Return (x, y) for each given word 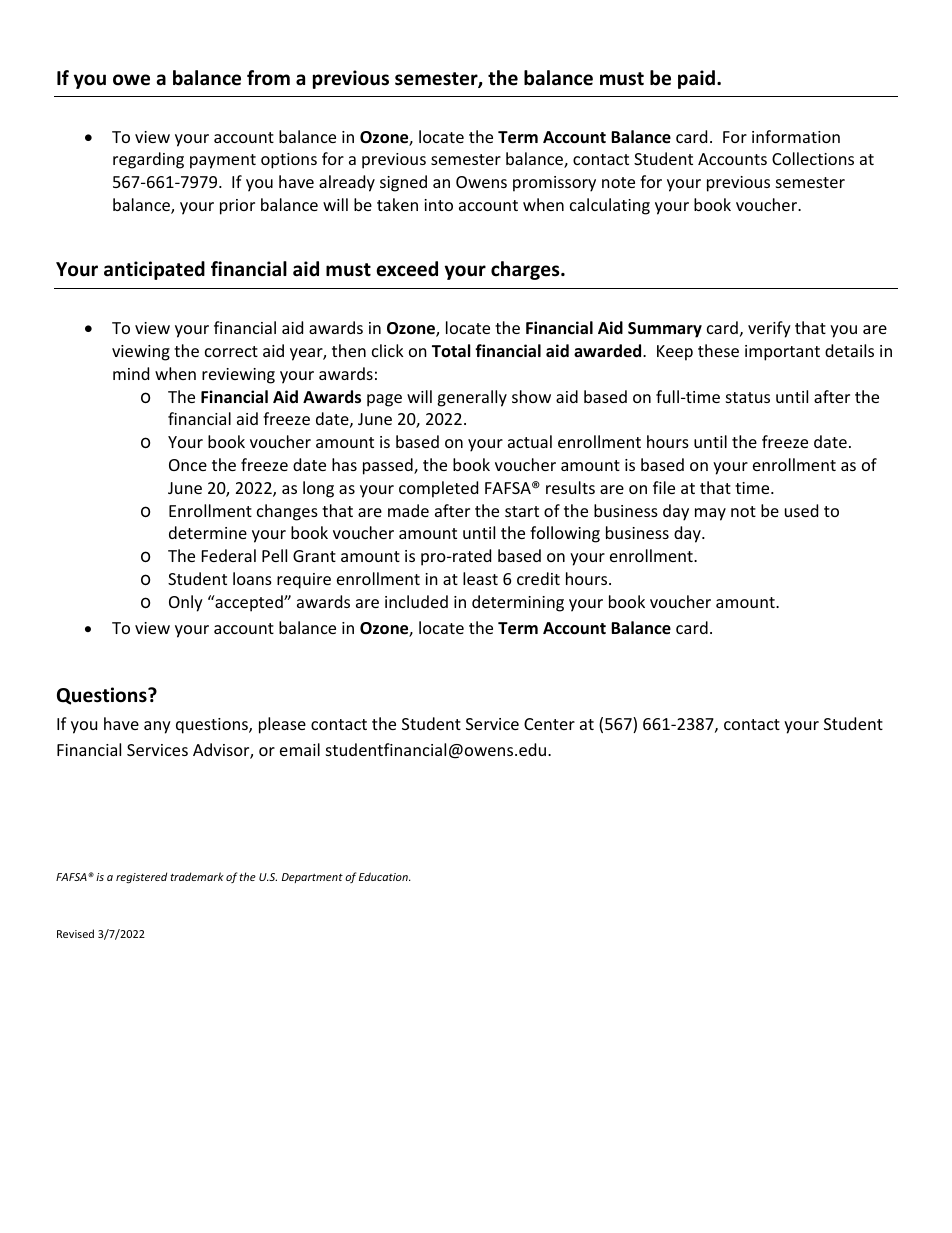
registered (141, 877)
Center (549, 724)
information (796, 136)
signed (403, 183)
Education (384, 876)
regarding (148, 160)
